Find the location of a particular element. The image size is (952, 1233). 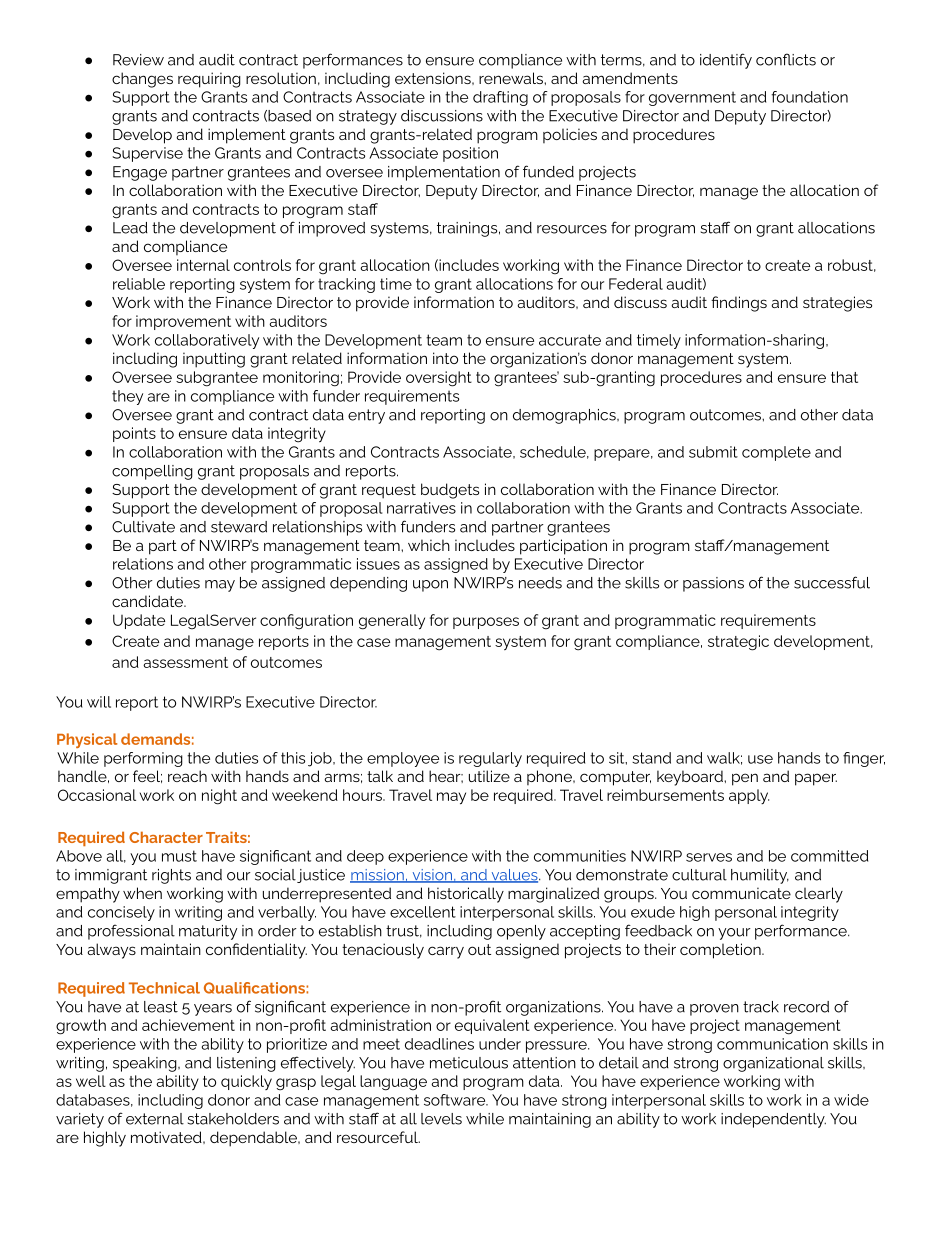

external is located at coordinates (155, 1119).
